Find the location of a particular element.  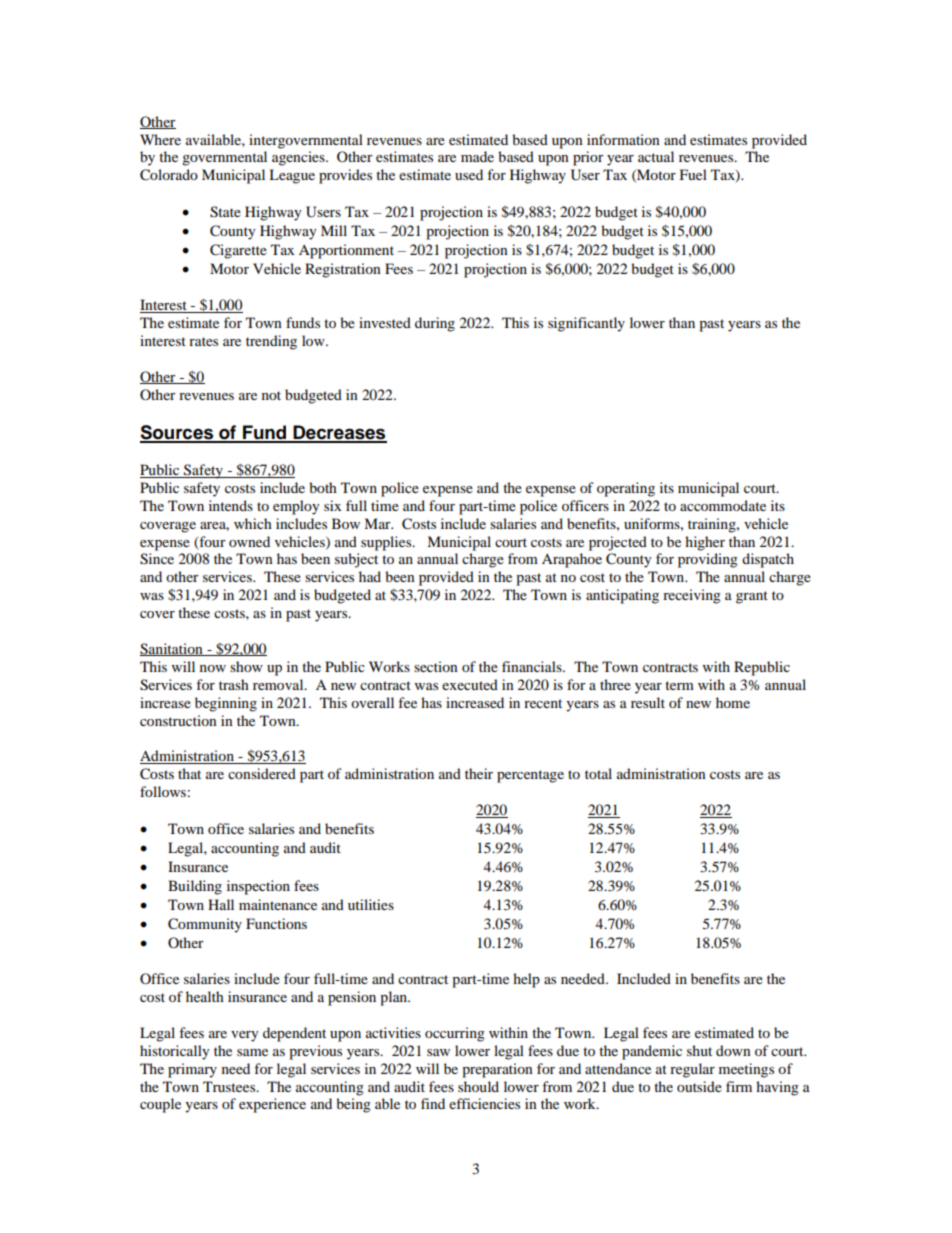

section is located at coordinates (436, 666).
